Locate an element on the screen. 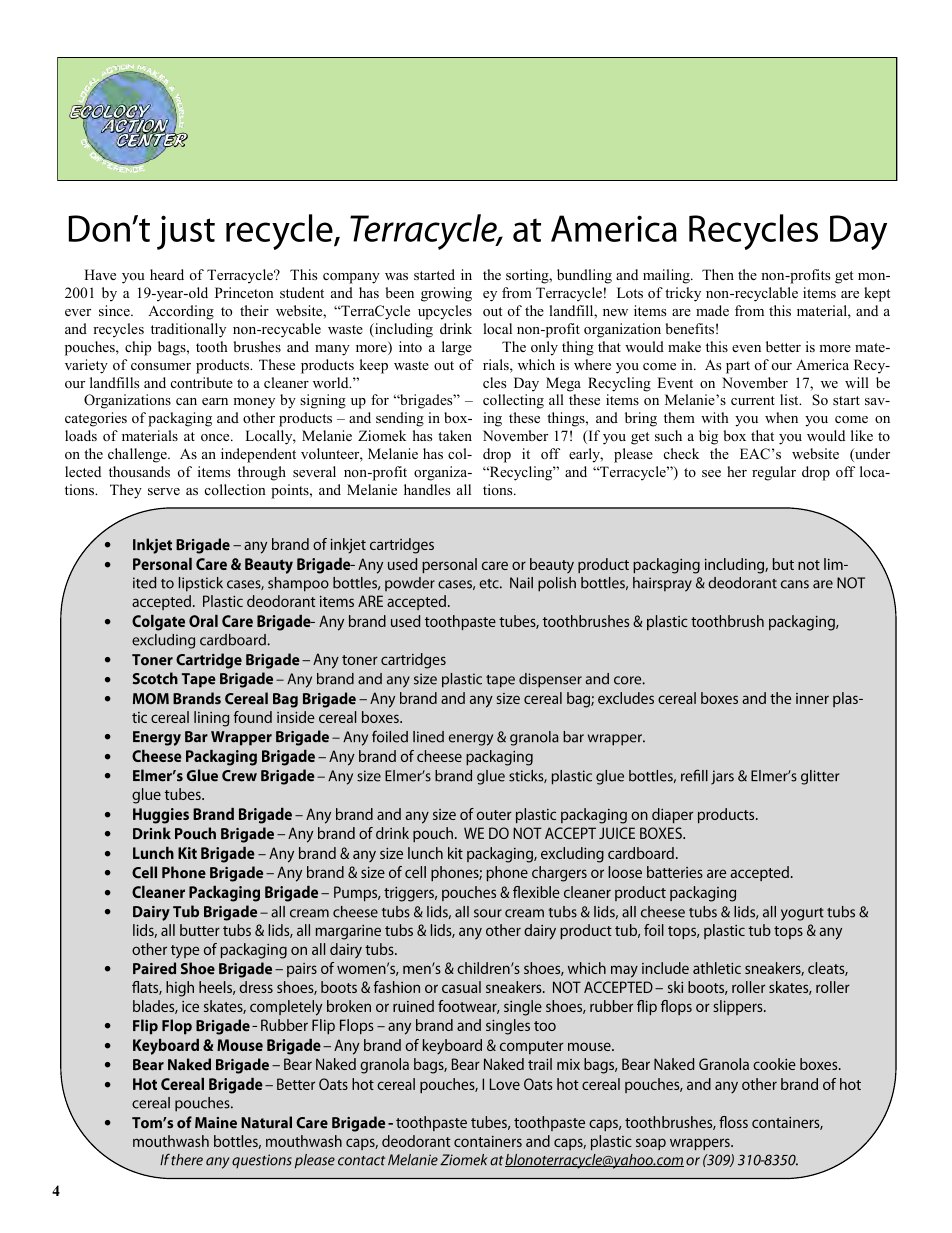  contribute is located at coordinates (202, 382).
